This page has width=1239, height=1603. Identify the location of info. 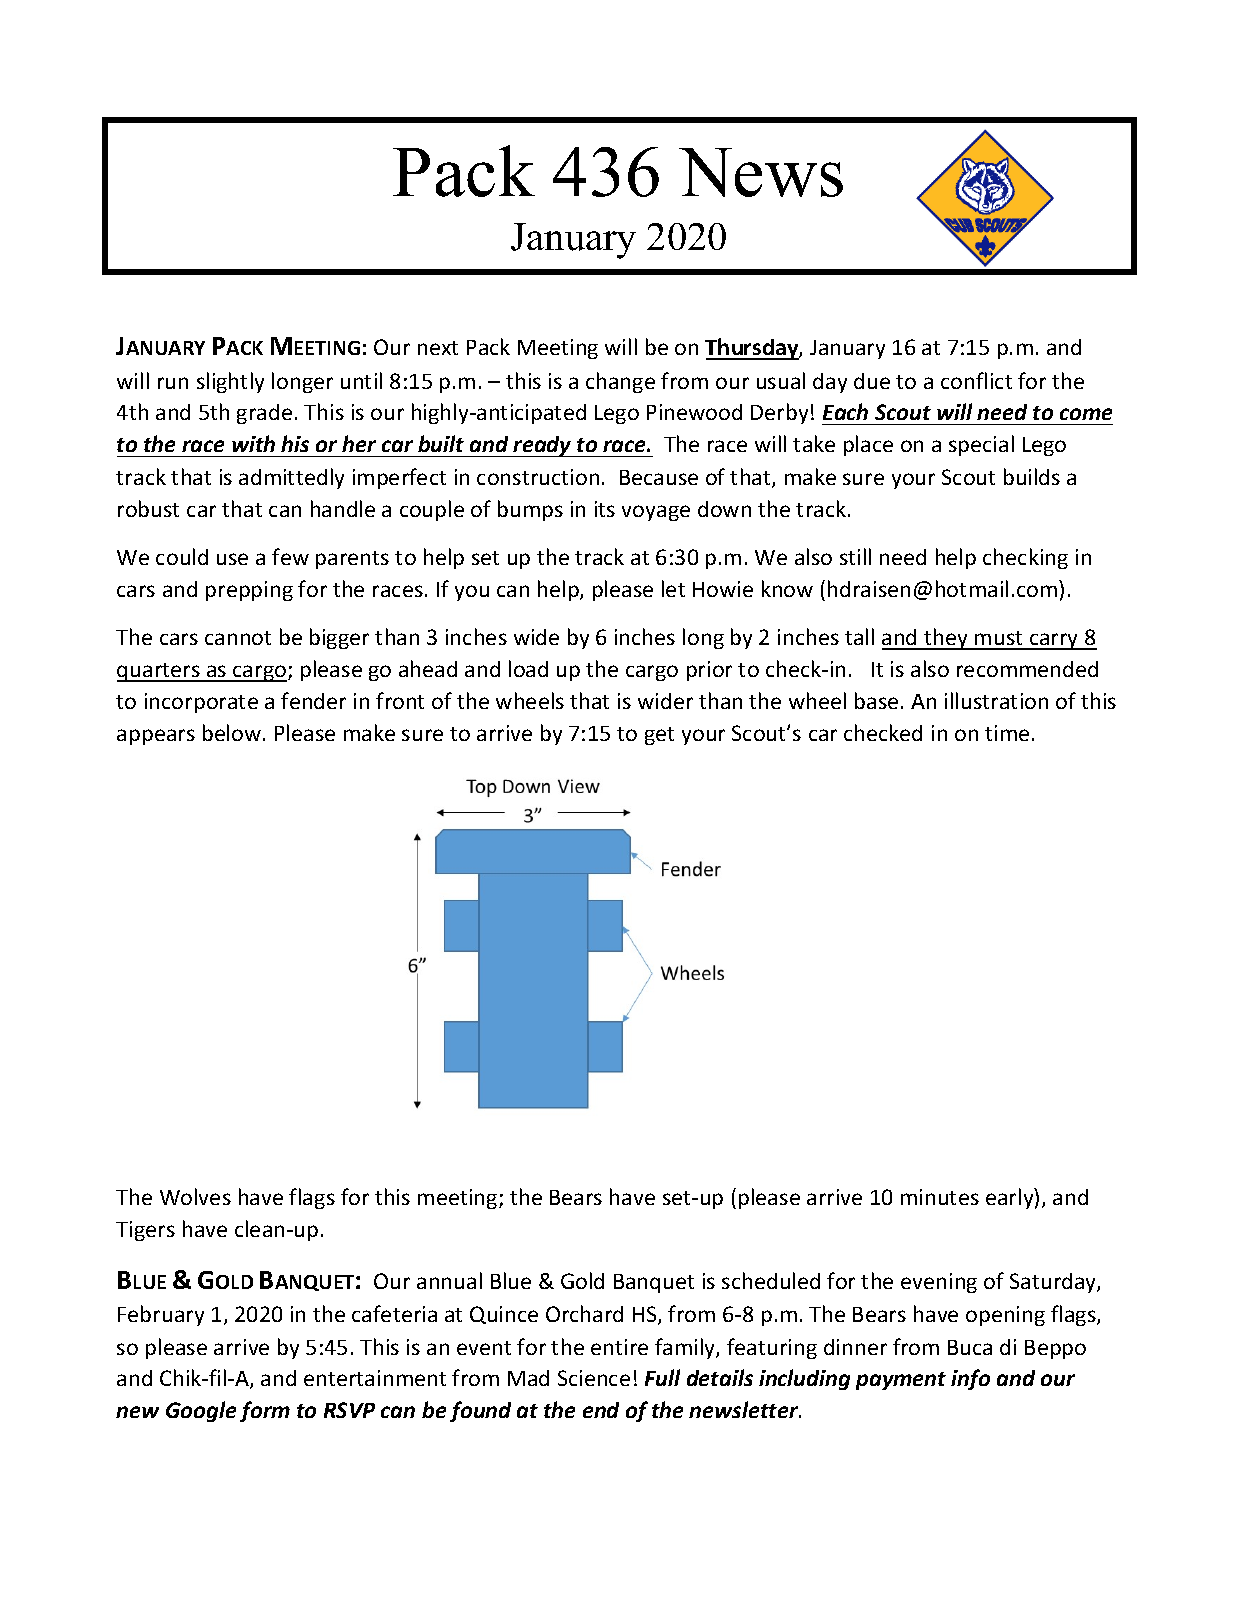
(970, 1379).
